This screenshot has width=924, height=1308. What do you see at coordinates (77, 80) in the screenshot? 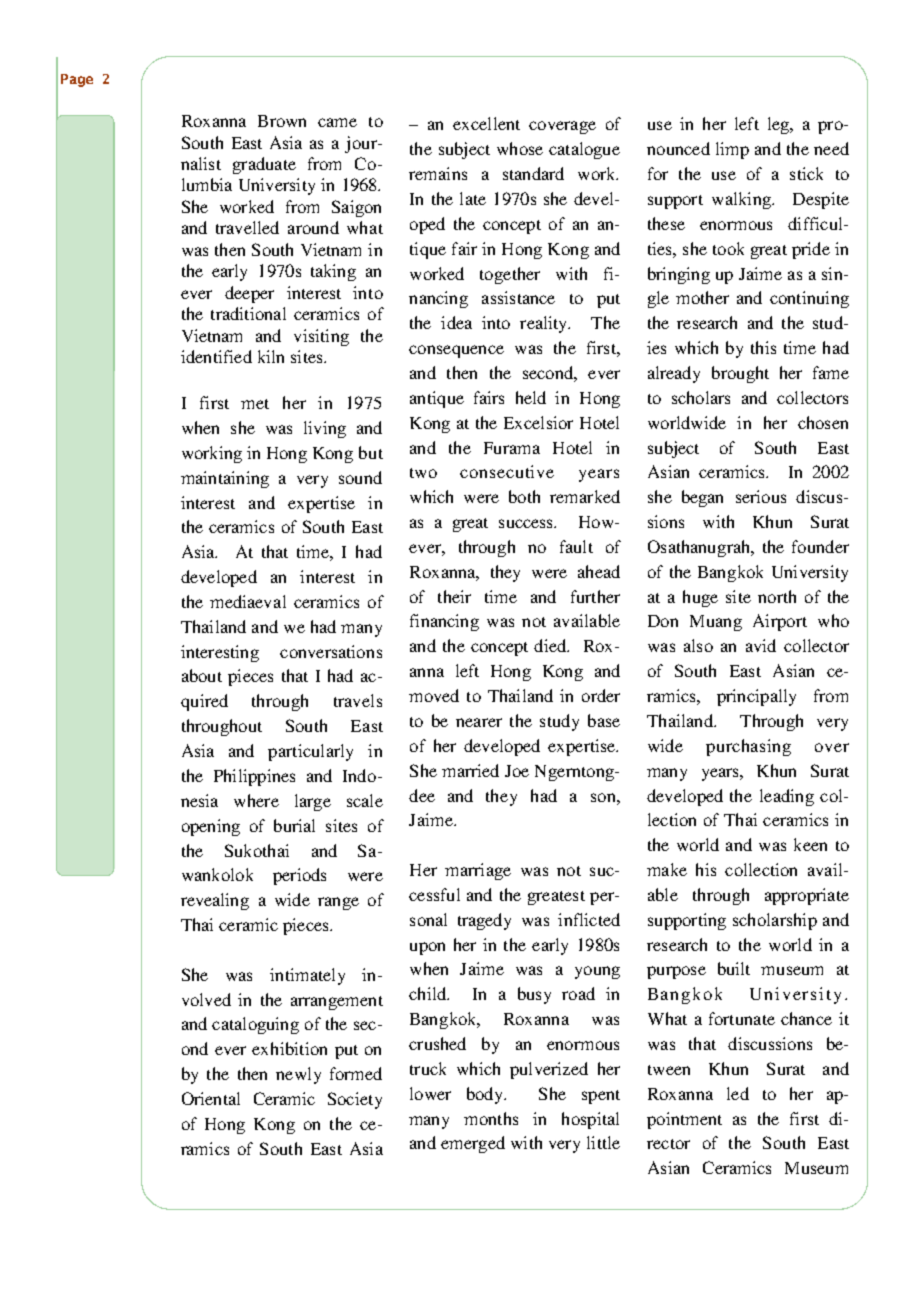
I see `Page` at bounding box center [77, 80].
